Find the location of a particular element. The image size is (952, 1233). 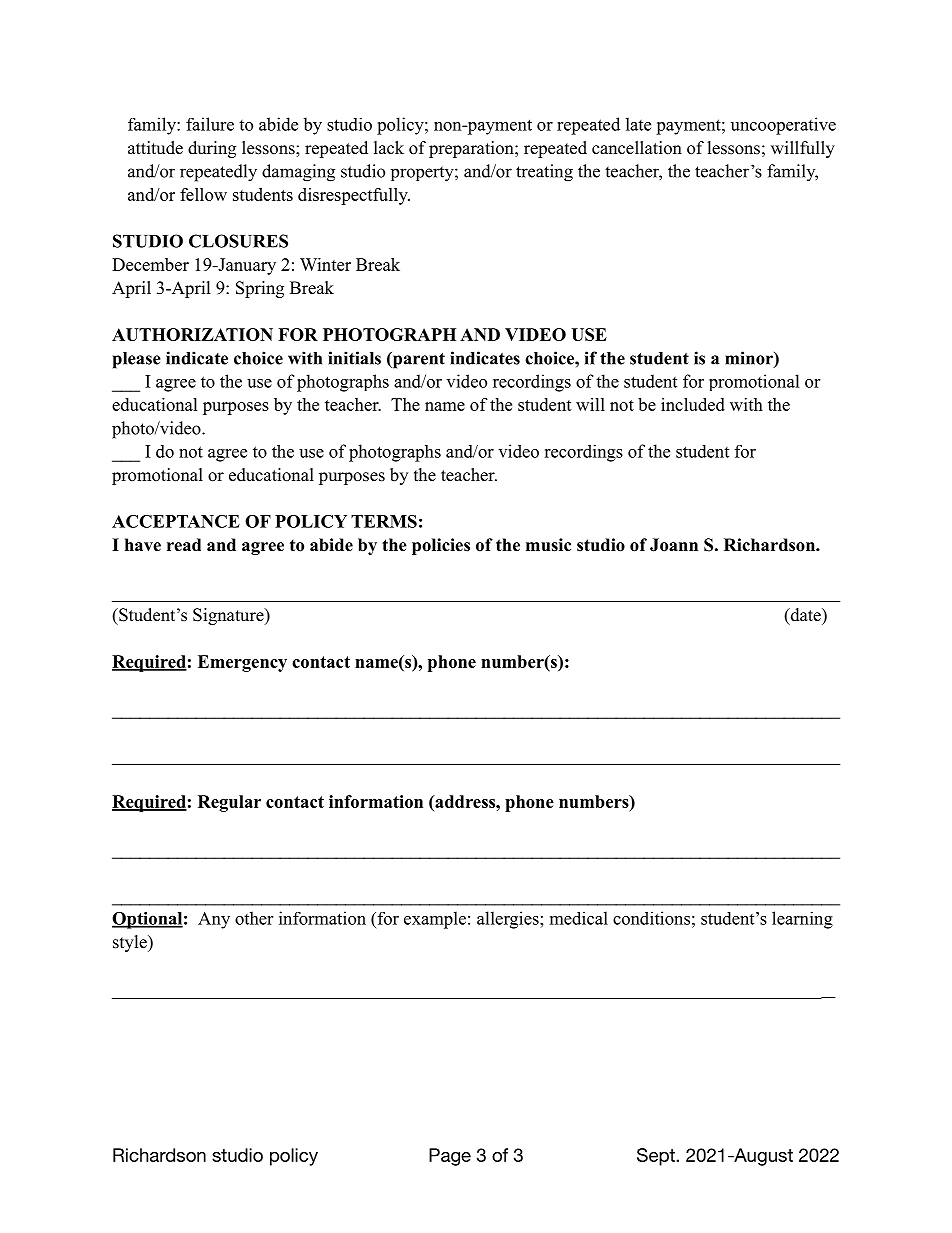

Sept is located at coordinates (657, 1157).
